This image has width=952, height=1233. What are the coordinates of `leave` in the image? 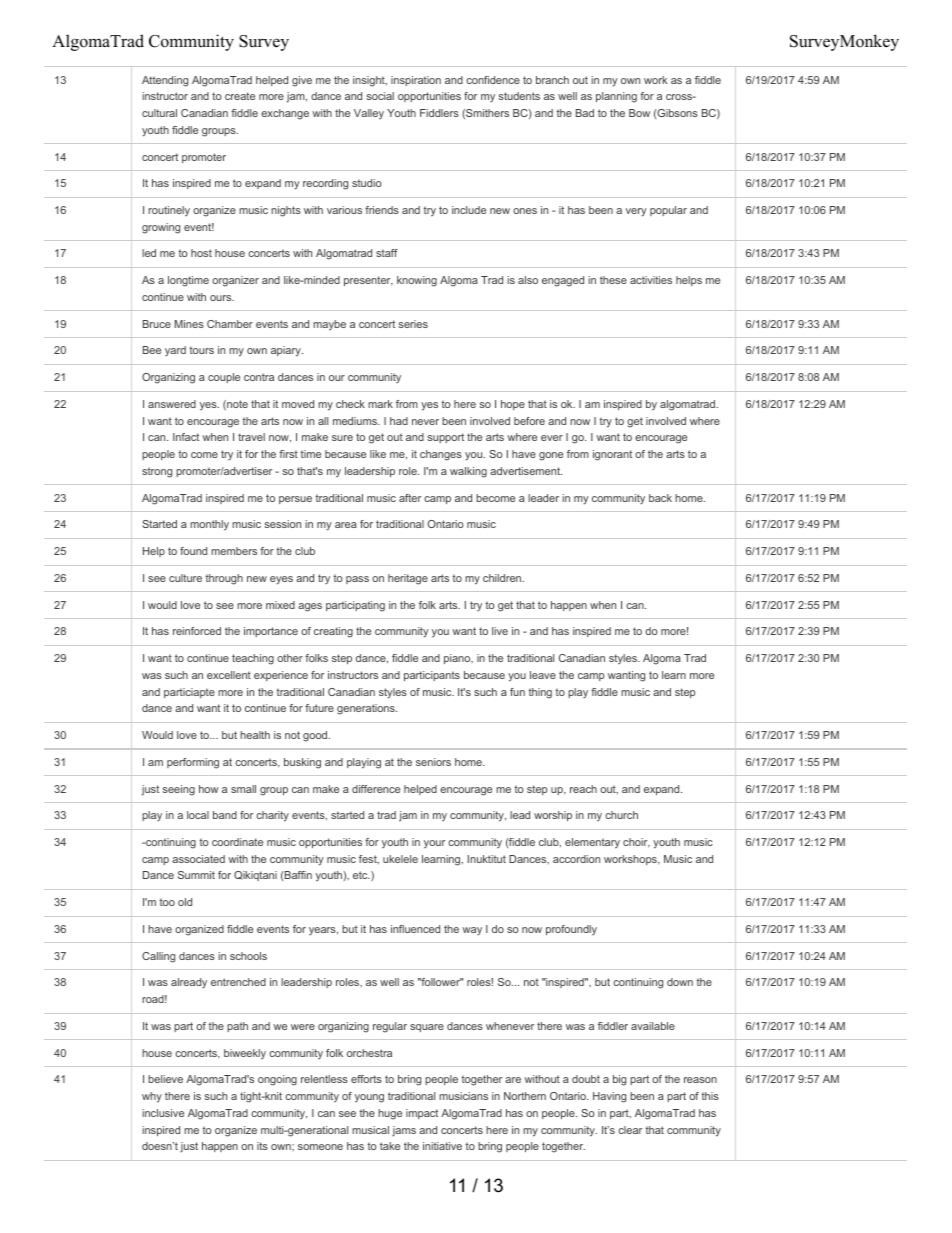 It's located at (543, 675).
